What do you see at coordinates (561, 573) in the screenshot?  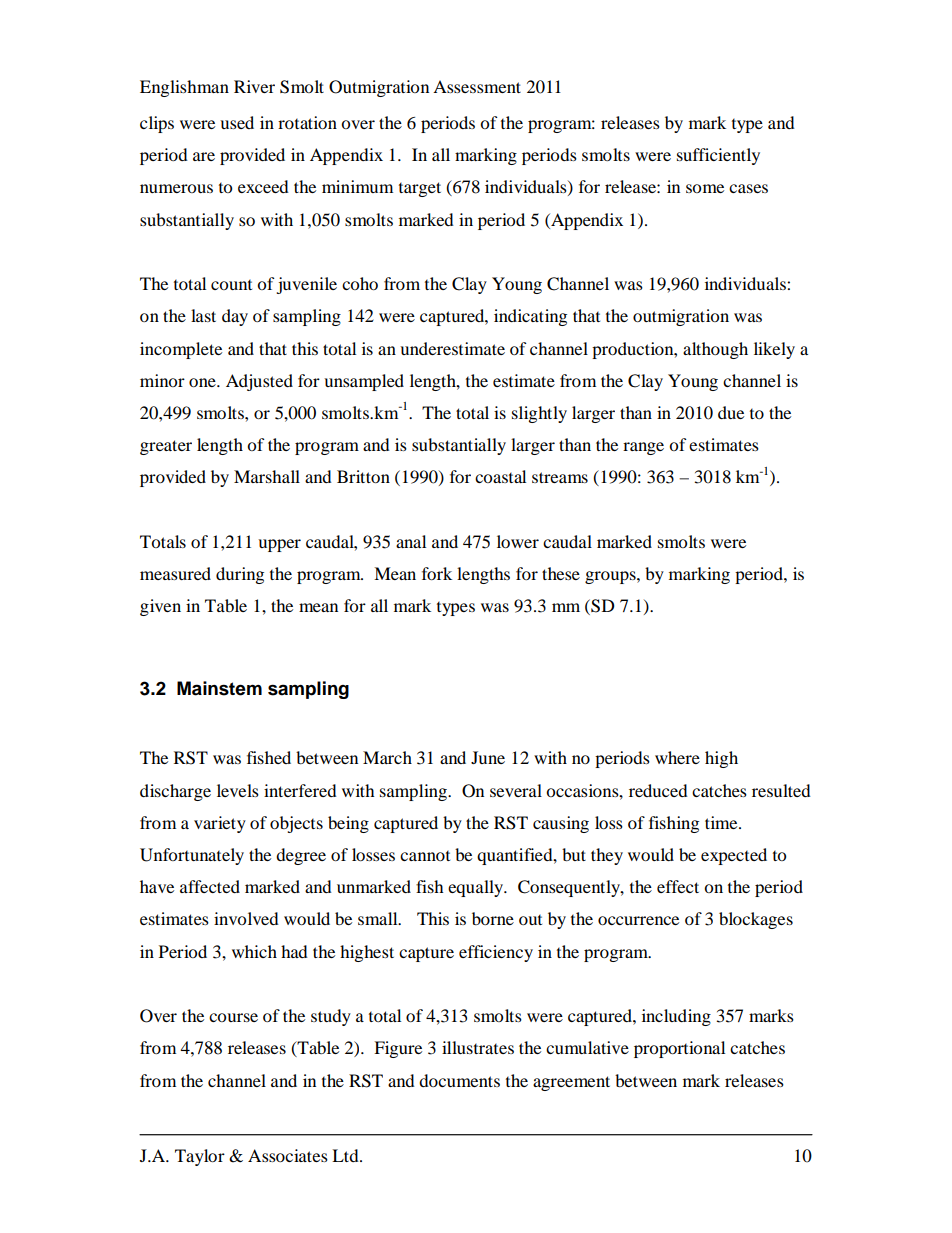 I see `these` at bounding box center [561, 573].
